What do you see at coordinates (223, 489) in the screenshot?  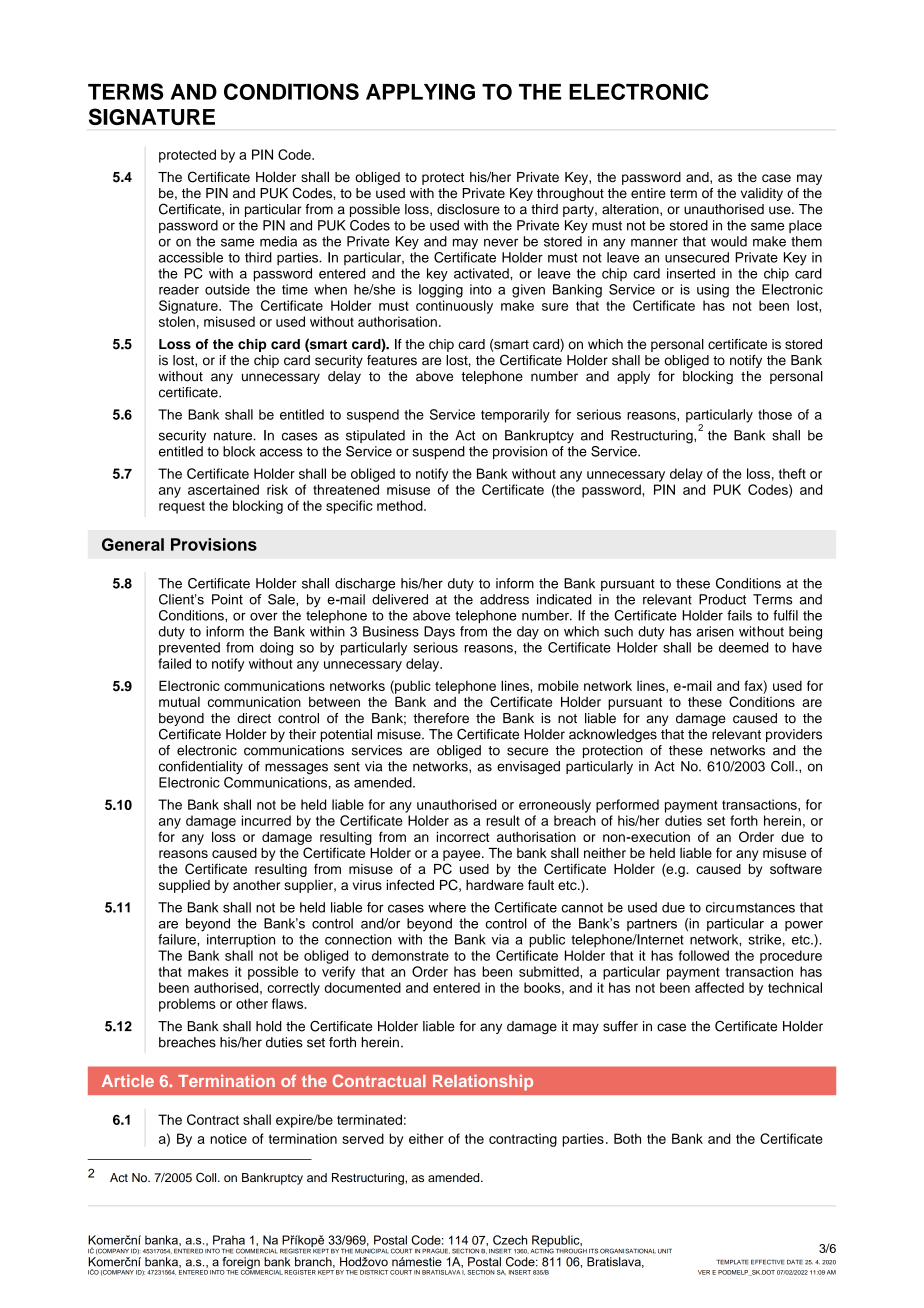 I see `ascertained` at bounding box center [223, 489].
